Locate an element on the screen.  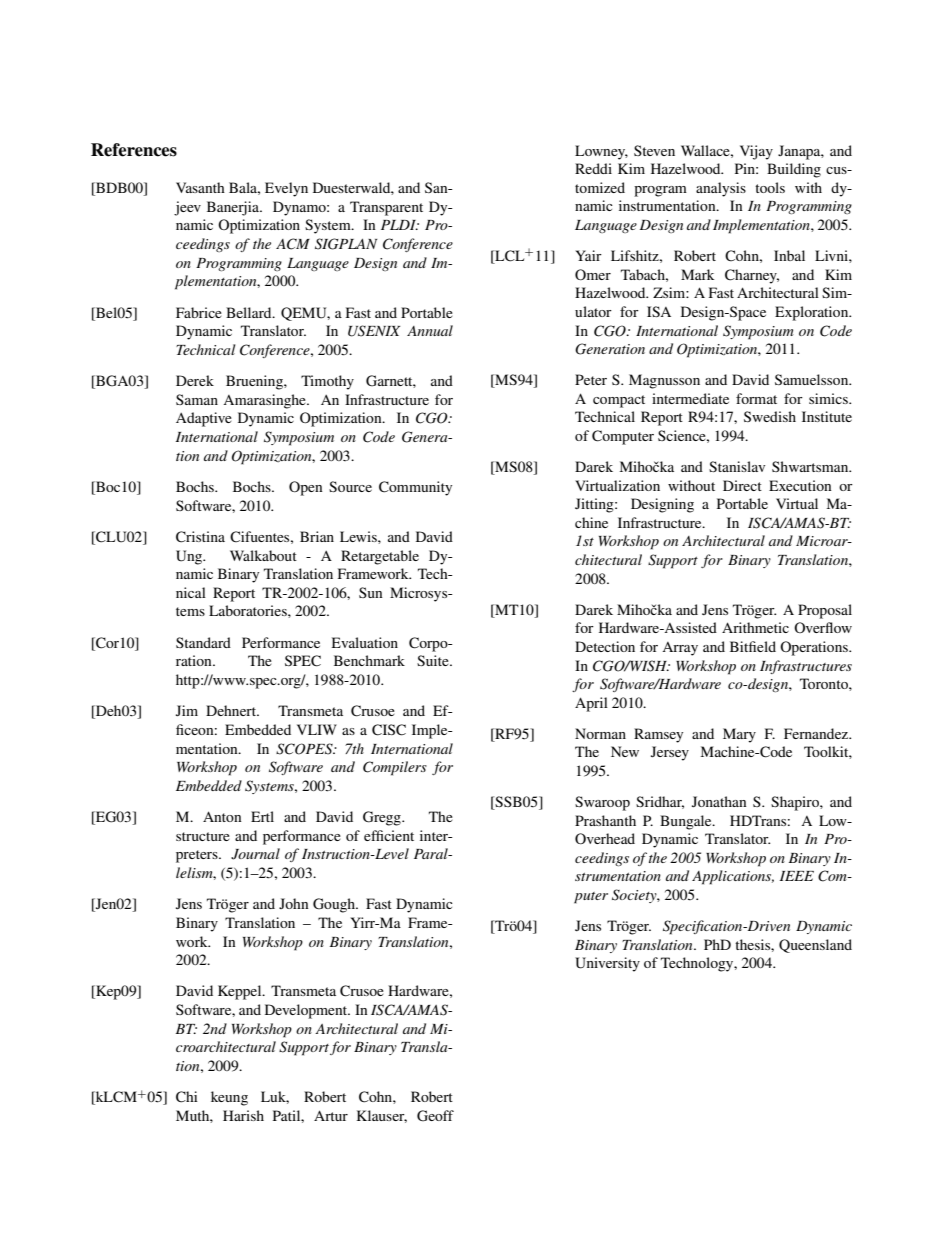
Artur is located at coordinates (331, 1115).
